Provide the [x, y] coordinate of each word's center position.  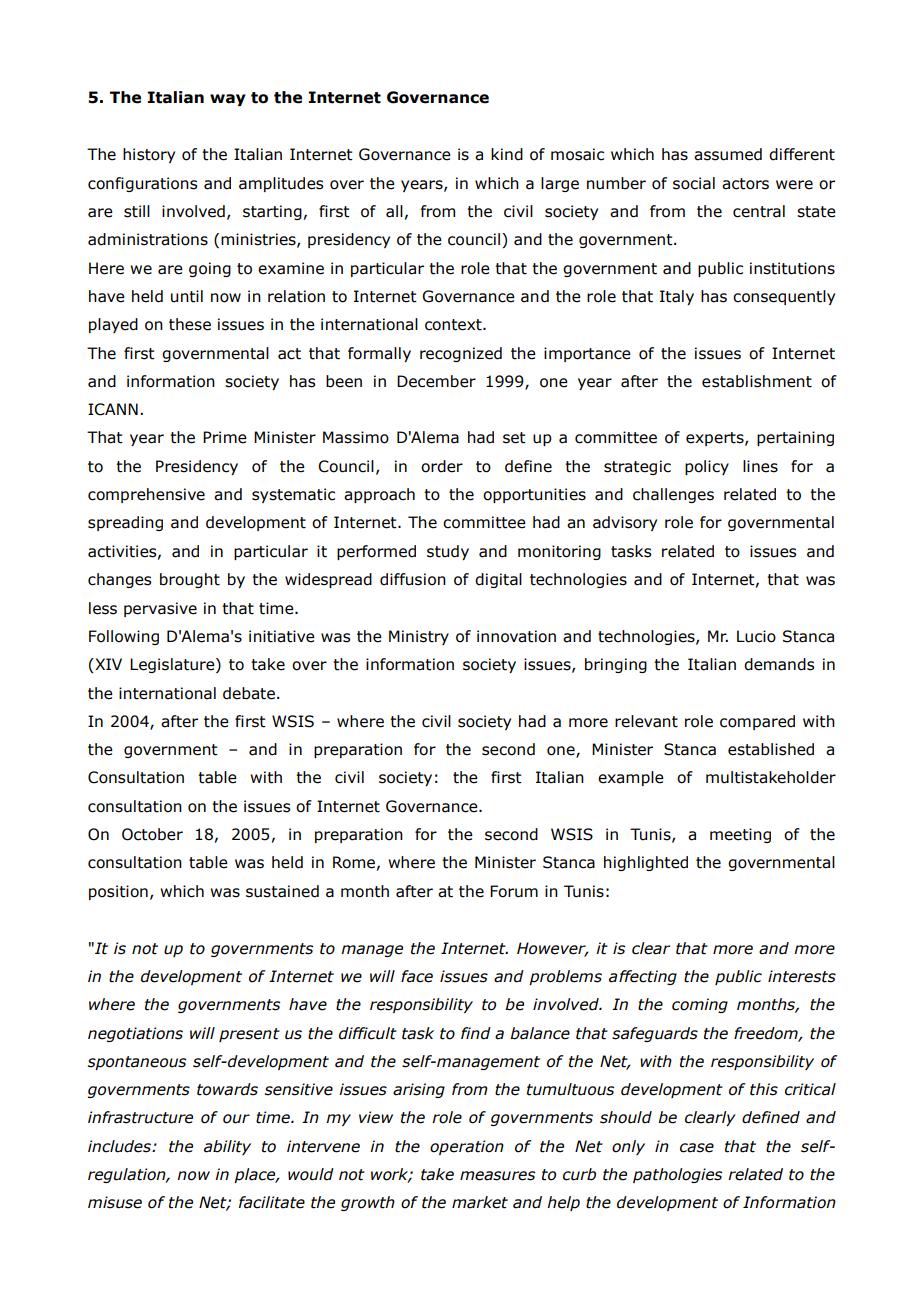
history [149, 155]
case [697, 1148]
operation [467, 1147]
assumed [728, 154]
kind [507, 154]
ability [227, 1147]
